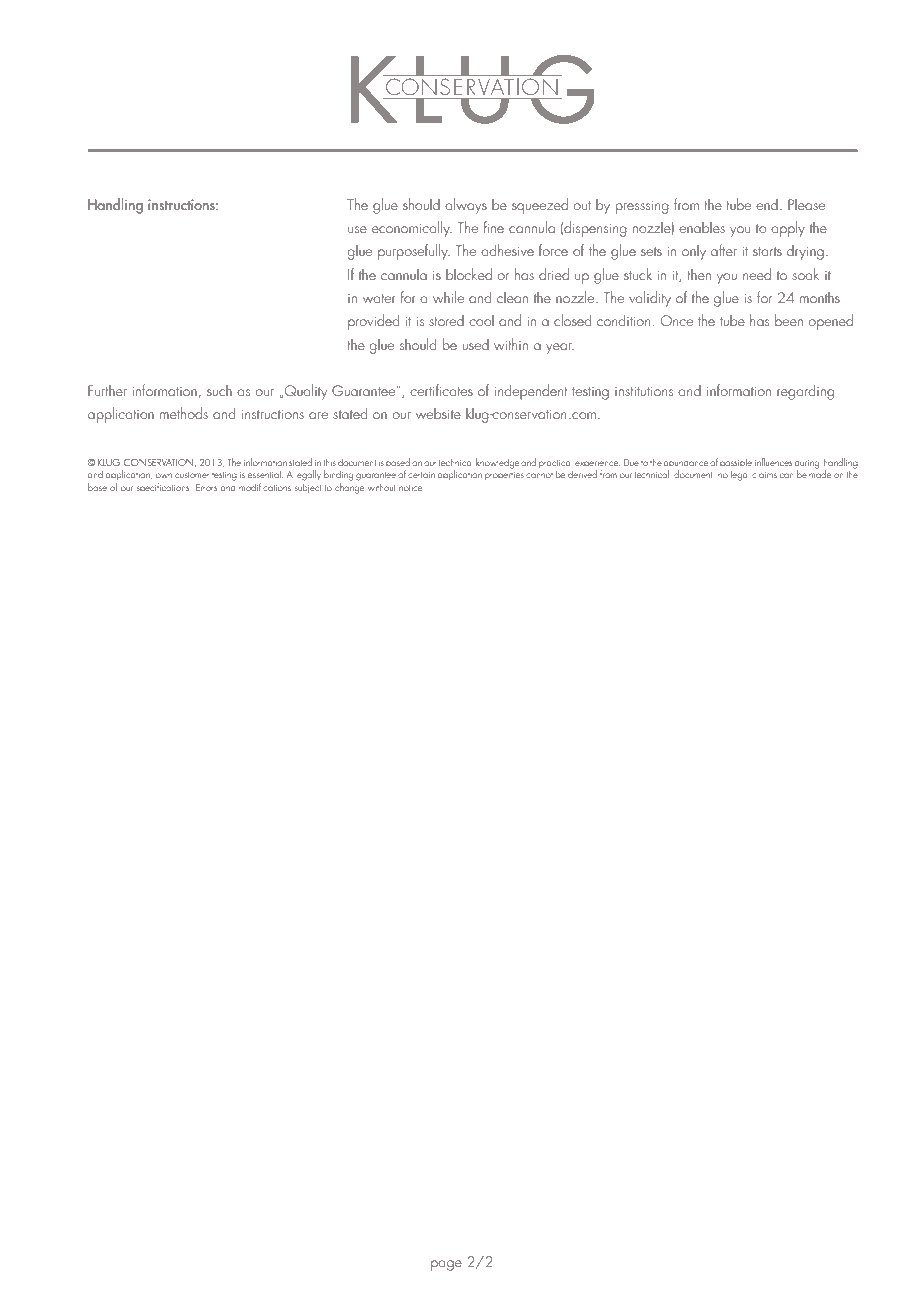  What do you see at coordinates (412, 488) in the screenshot?
I see `notice` at bounding box center [412, 488].
